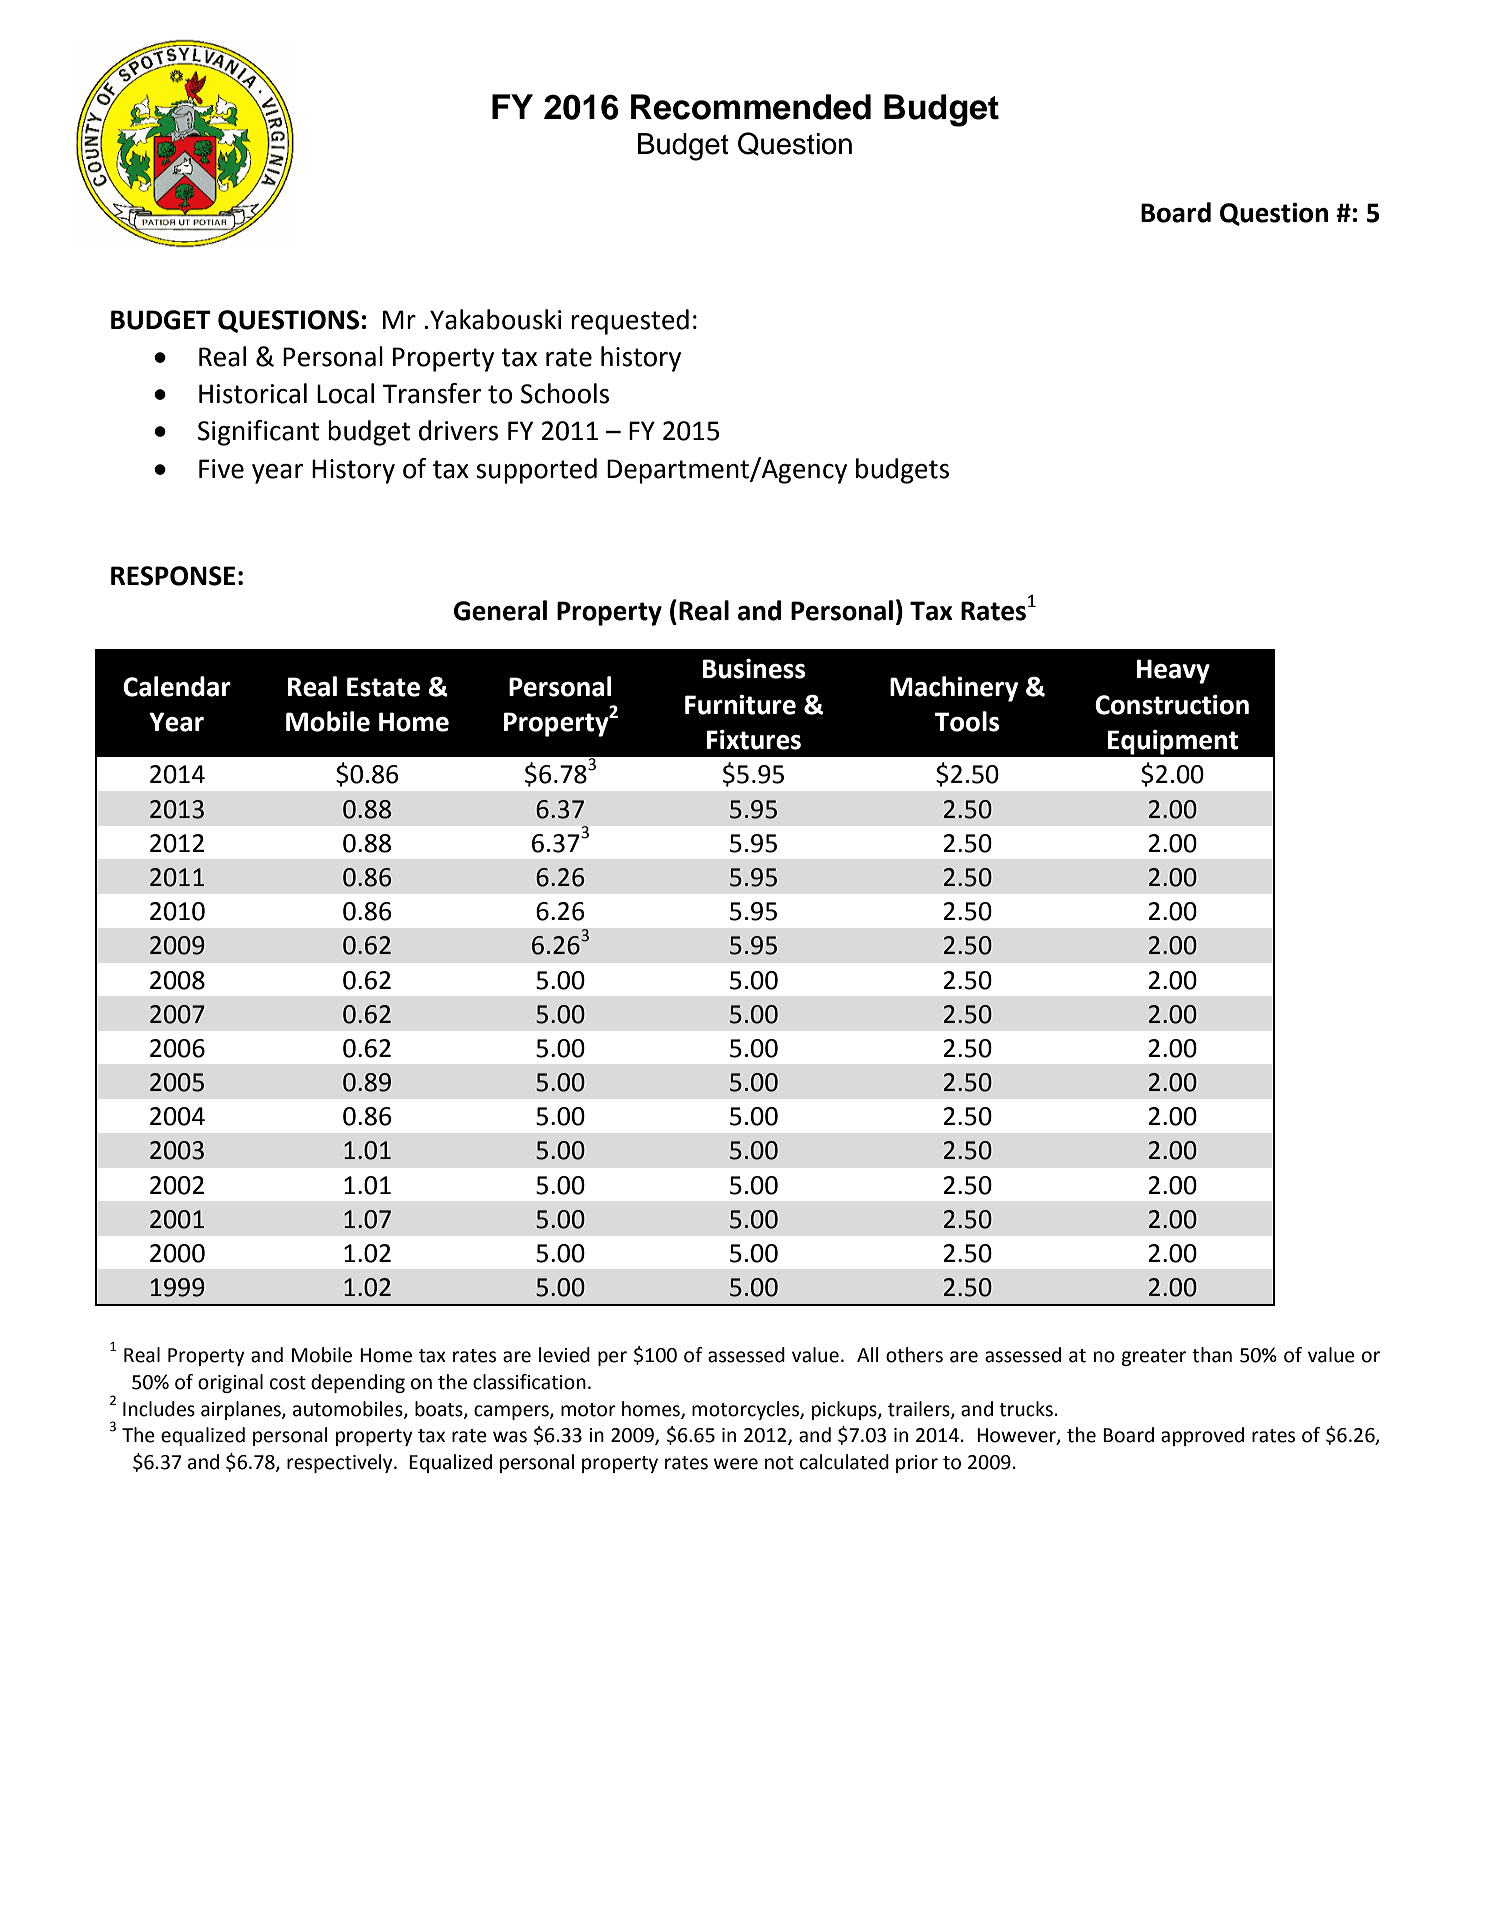  I want to click on Fixtures, so click(754, 740).
